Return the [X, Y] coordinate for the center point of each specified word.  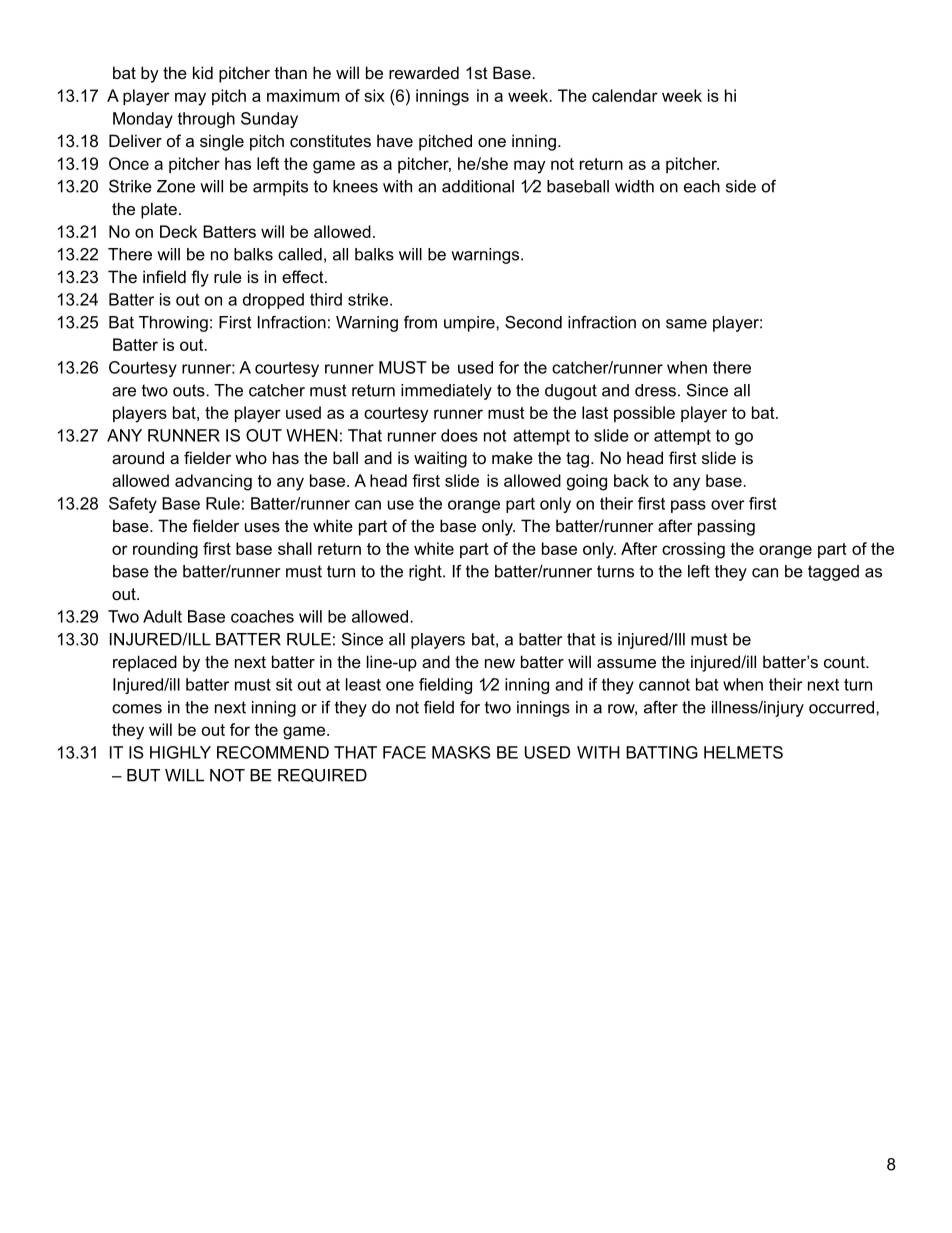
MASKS [461, 752]
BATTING [662, 752]
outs [190, 390]
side [741, 186]
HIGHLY [180, 752]
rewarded [424, 72]
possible [644, 414]
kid [203, 72]
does [459, 435]
